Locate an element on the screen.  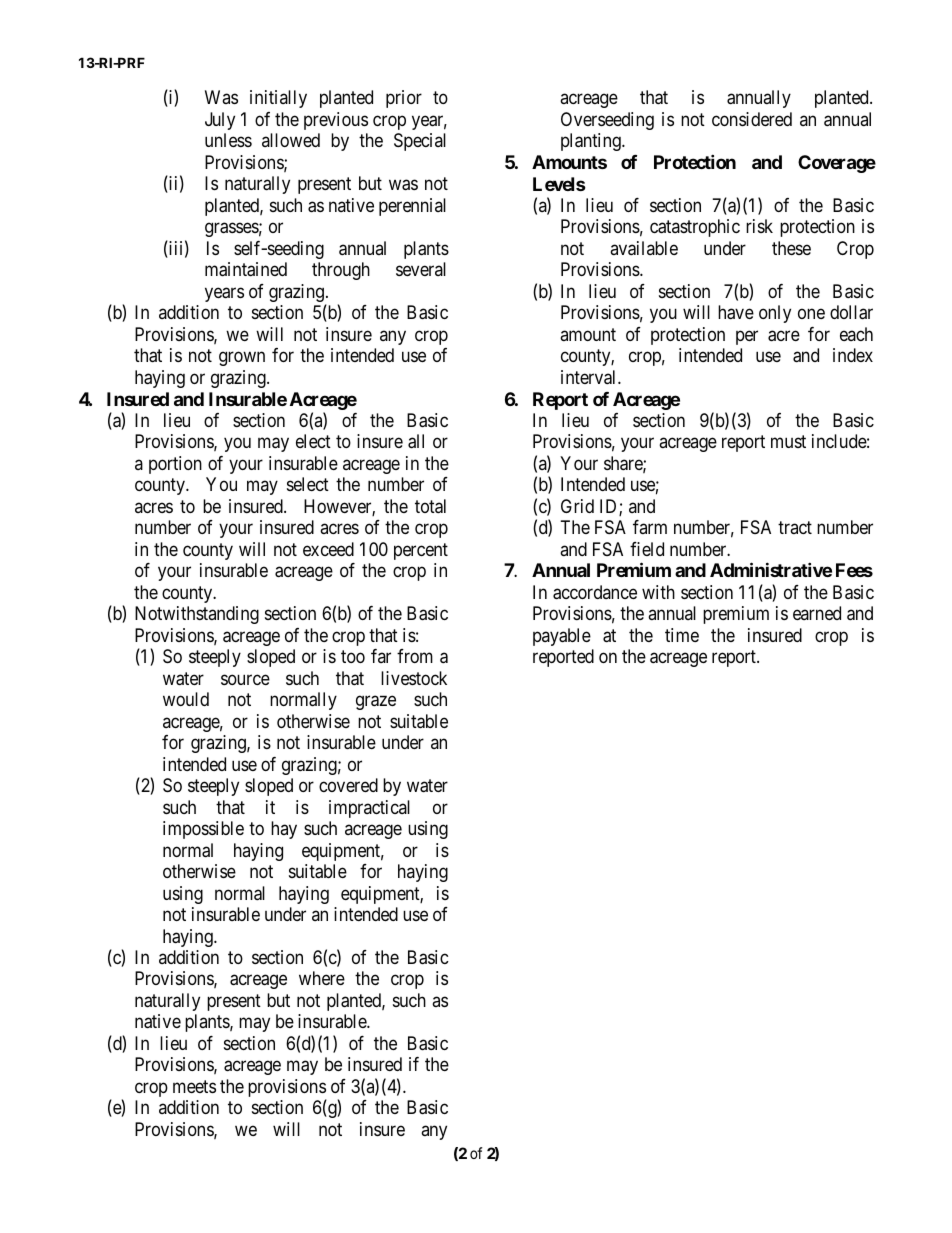
tract is located at coordinates (795, 527).
